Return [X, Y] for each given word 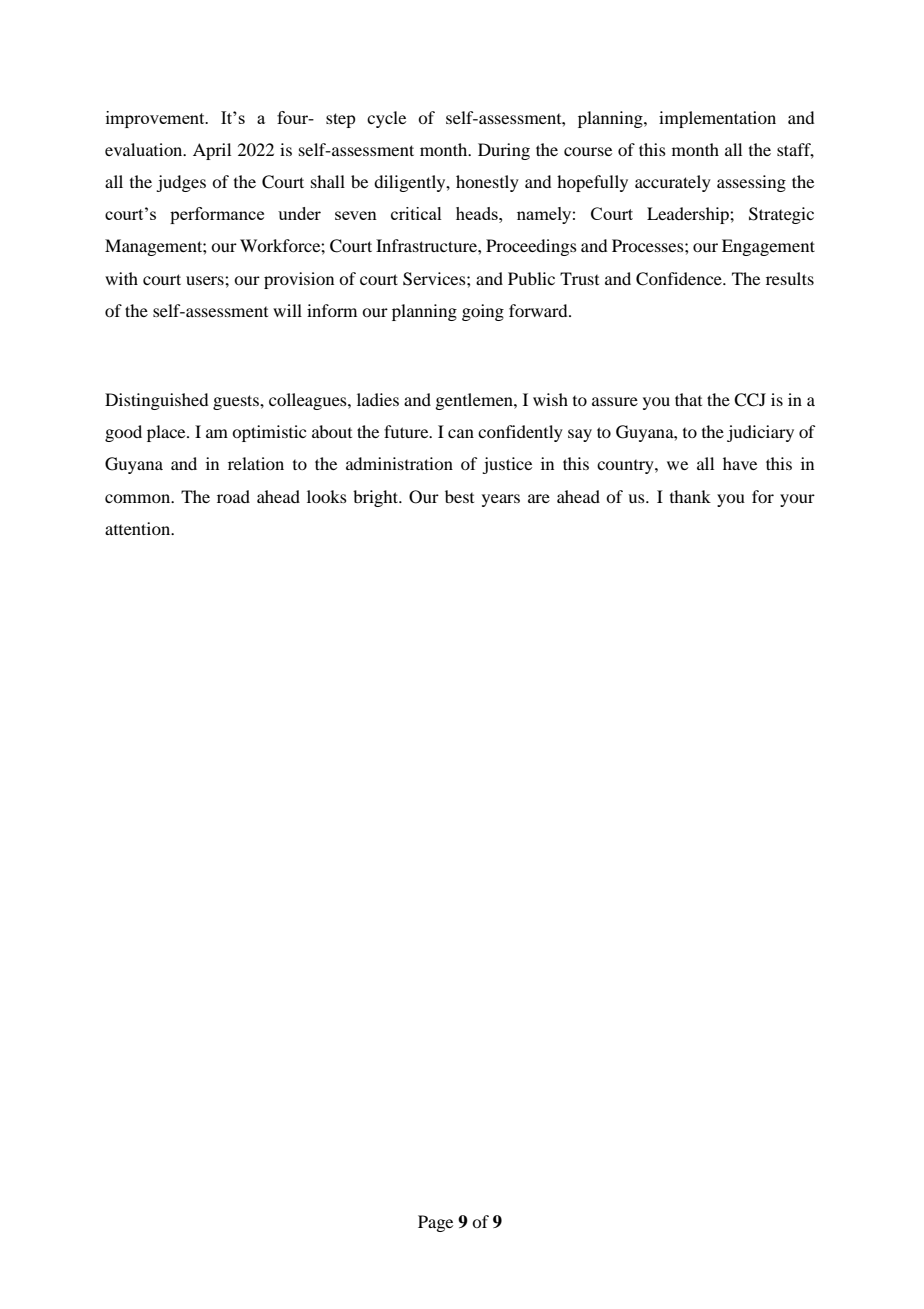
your [797, 500]
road [233, 496]
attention [139, 528]
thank [690, 496]
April [212, 151]
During [504, 151]
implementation [717, 119]
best [459, 496]
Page [435, 1223]
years [501, 500]
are [539, 498]
